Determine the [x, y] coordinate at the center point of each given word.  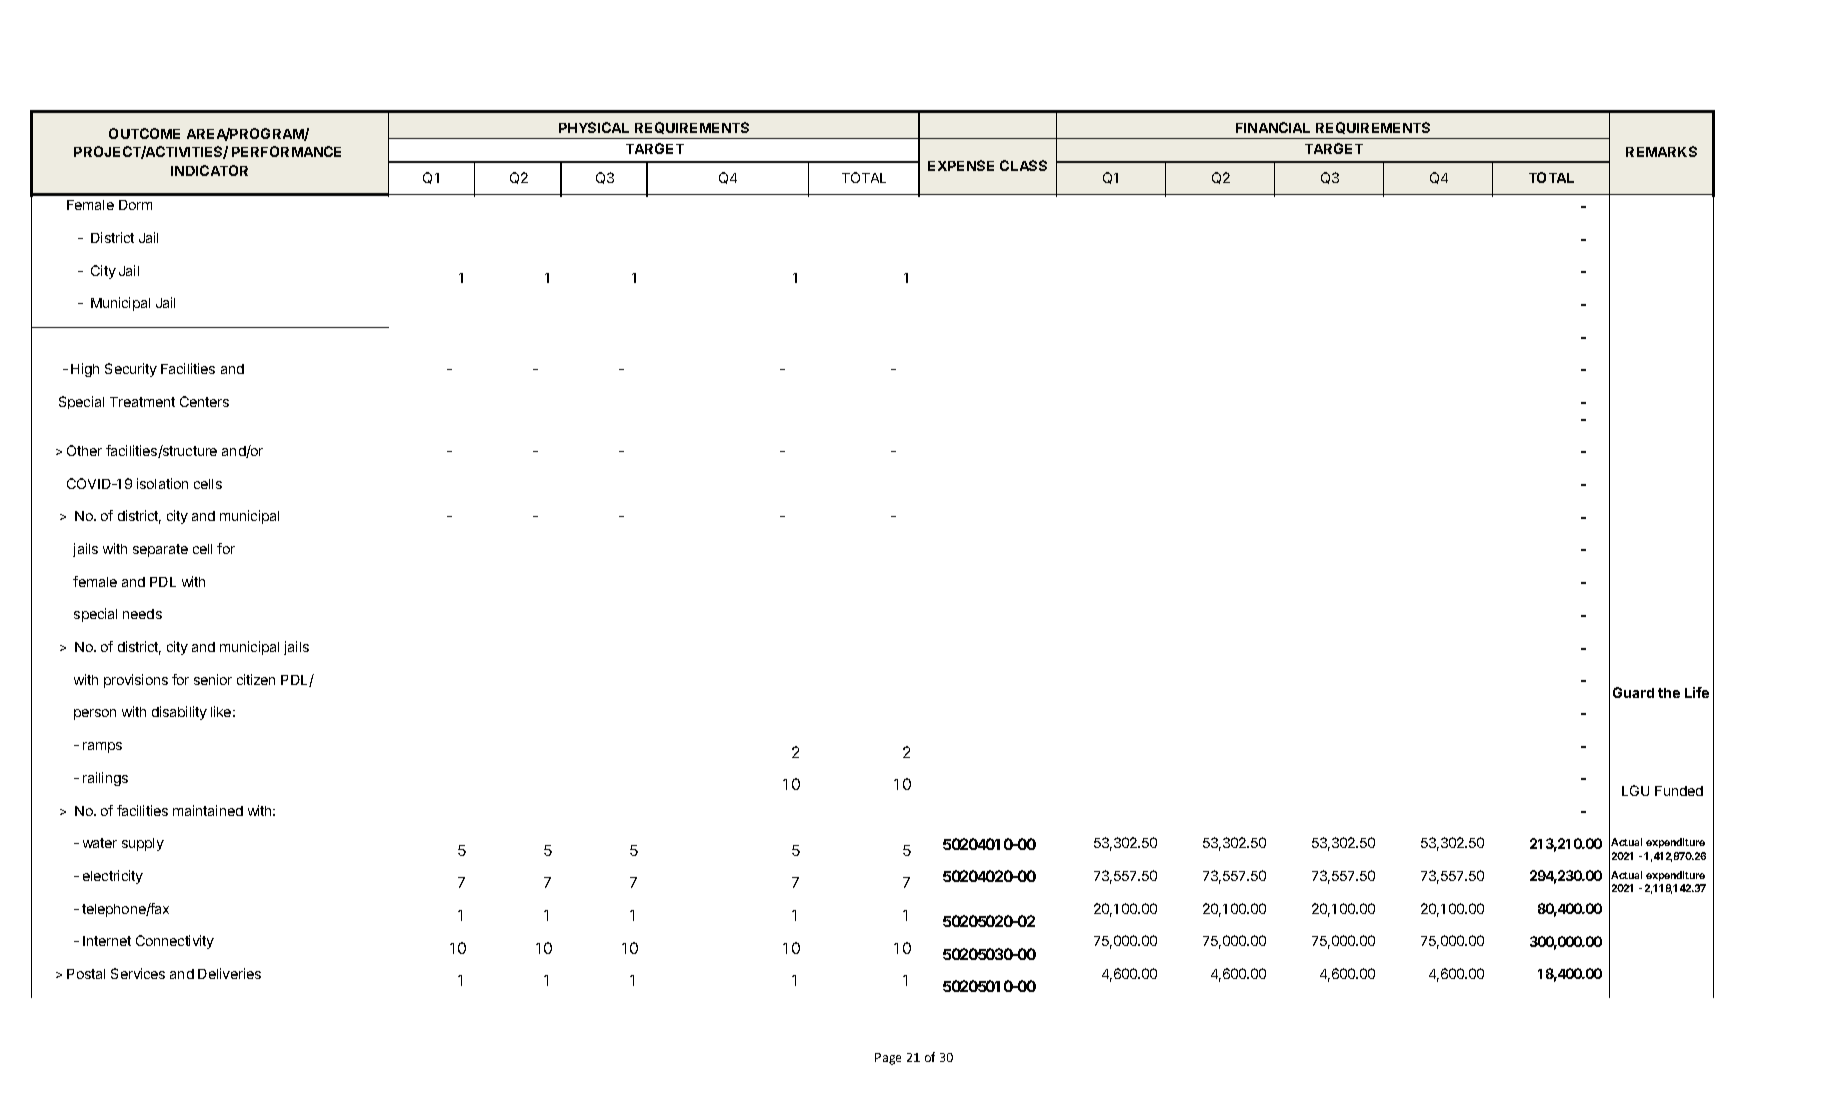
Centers [204, 401]
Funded [1679, 791]
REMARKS [1661, 151]
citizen [256, 679]
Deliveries [229, 973]
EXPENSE [961, 165]
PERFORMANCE [286, 151]
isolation [162, 483]
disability [179, 713]
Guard [1633, 692]
